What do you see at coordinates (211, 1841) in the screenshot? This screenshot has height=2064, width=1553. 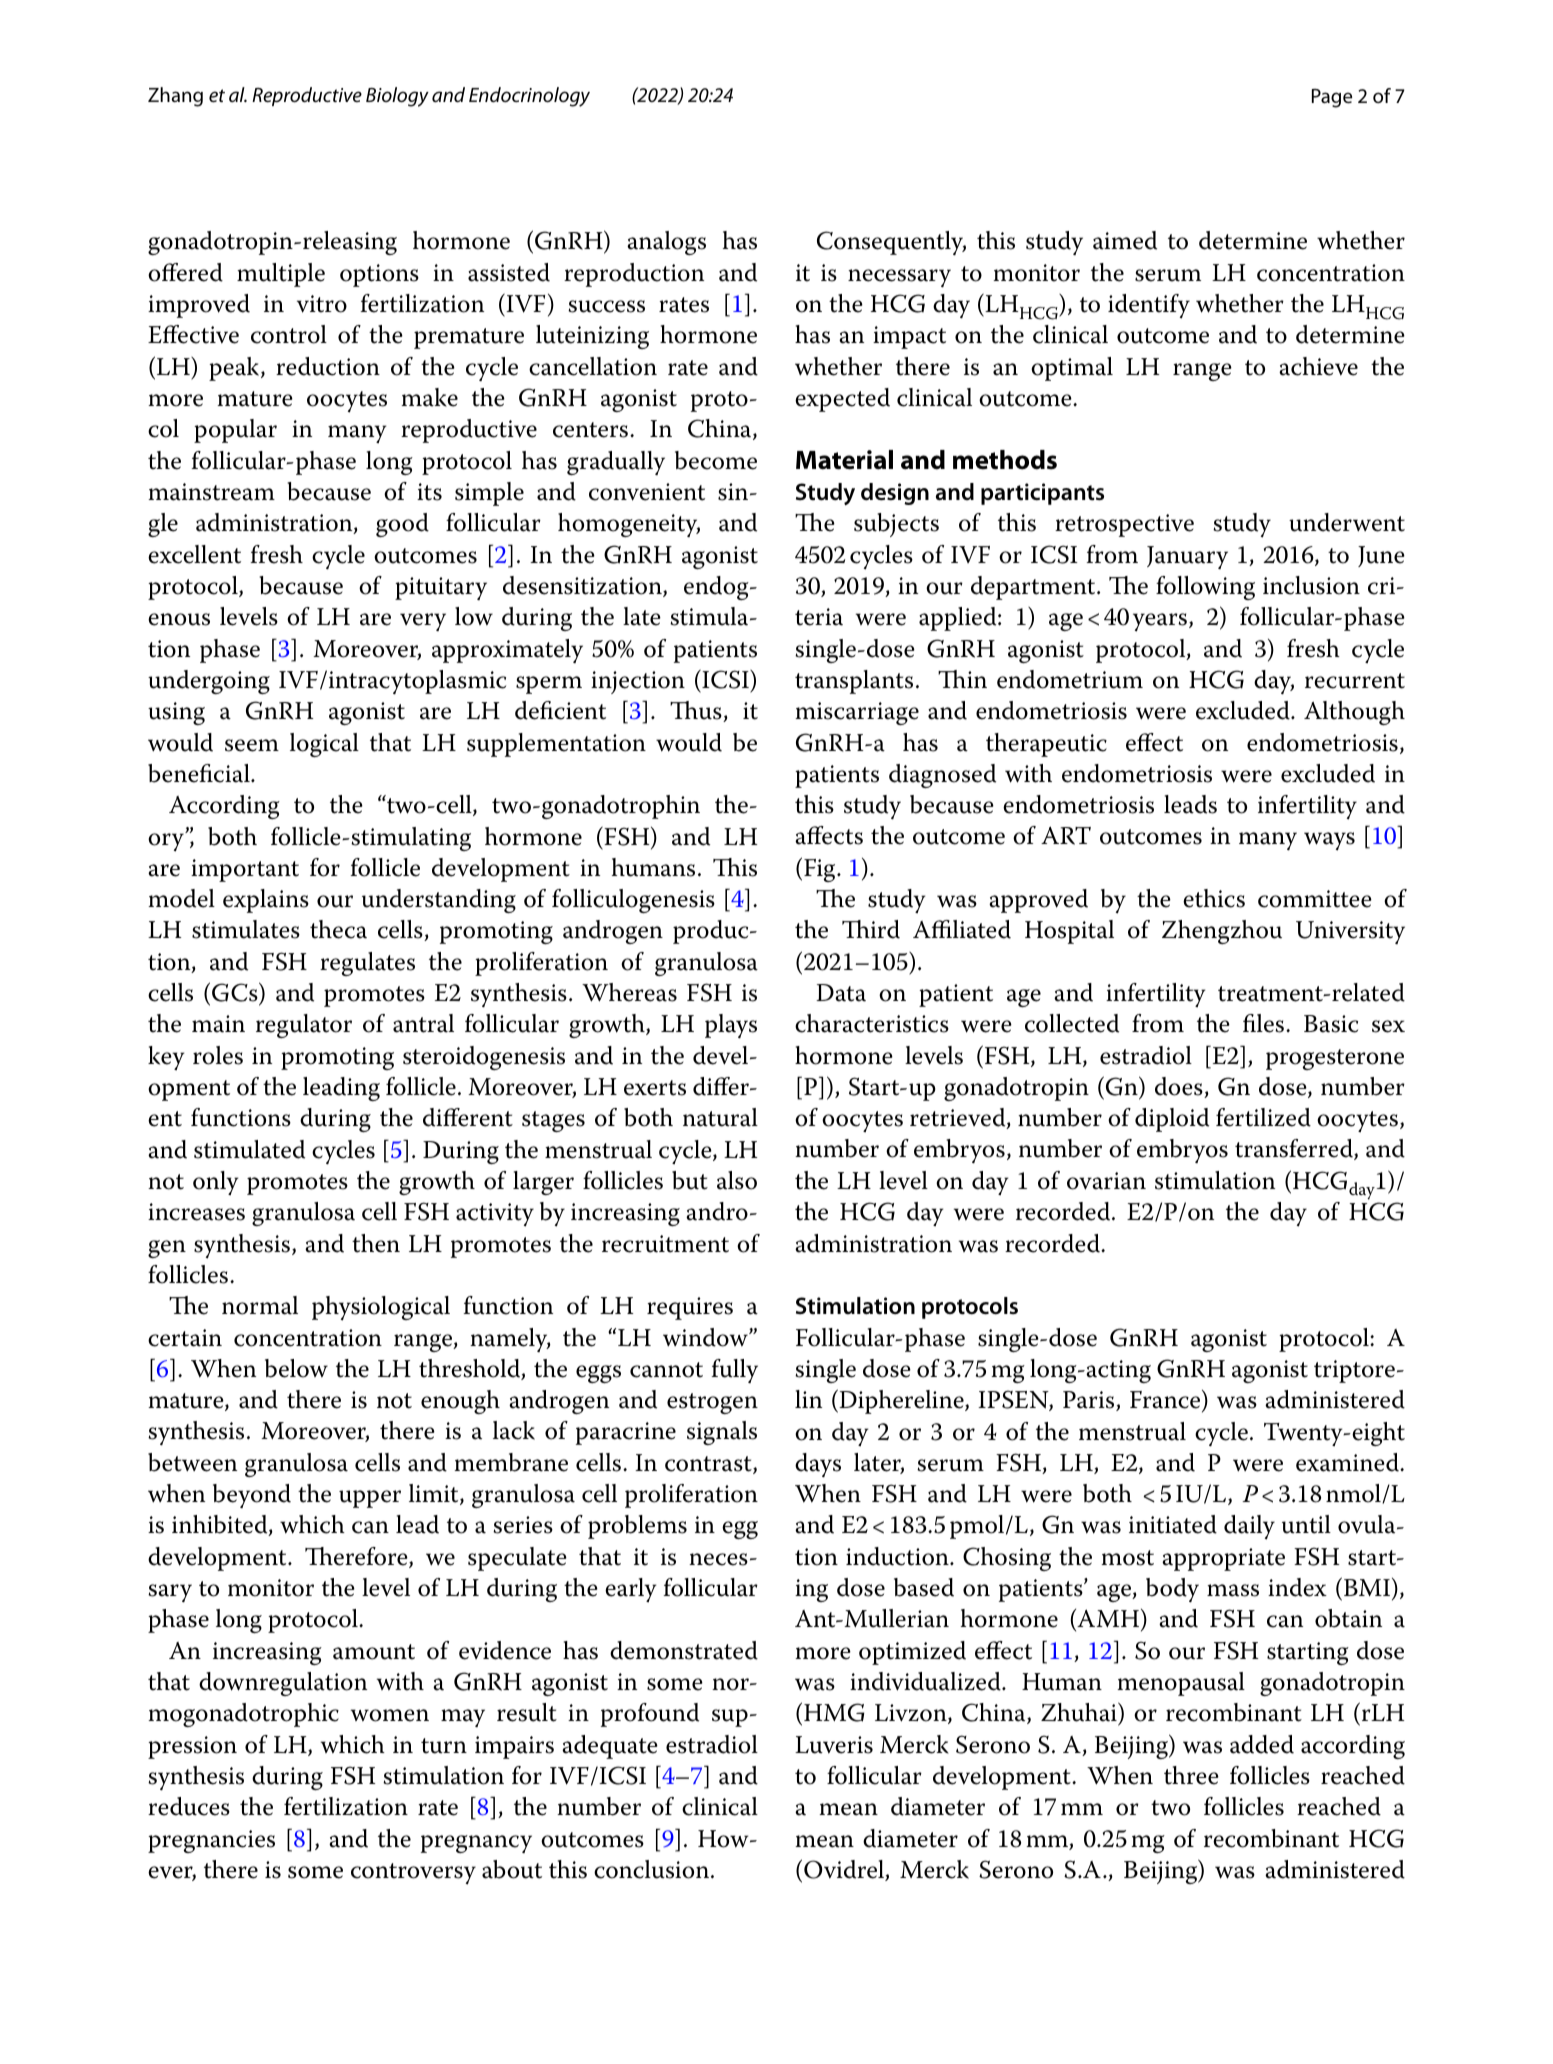 I see `pregnancies` at bounding box center [211, 1841].
